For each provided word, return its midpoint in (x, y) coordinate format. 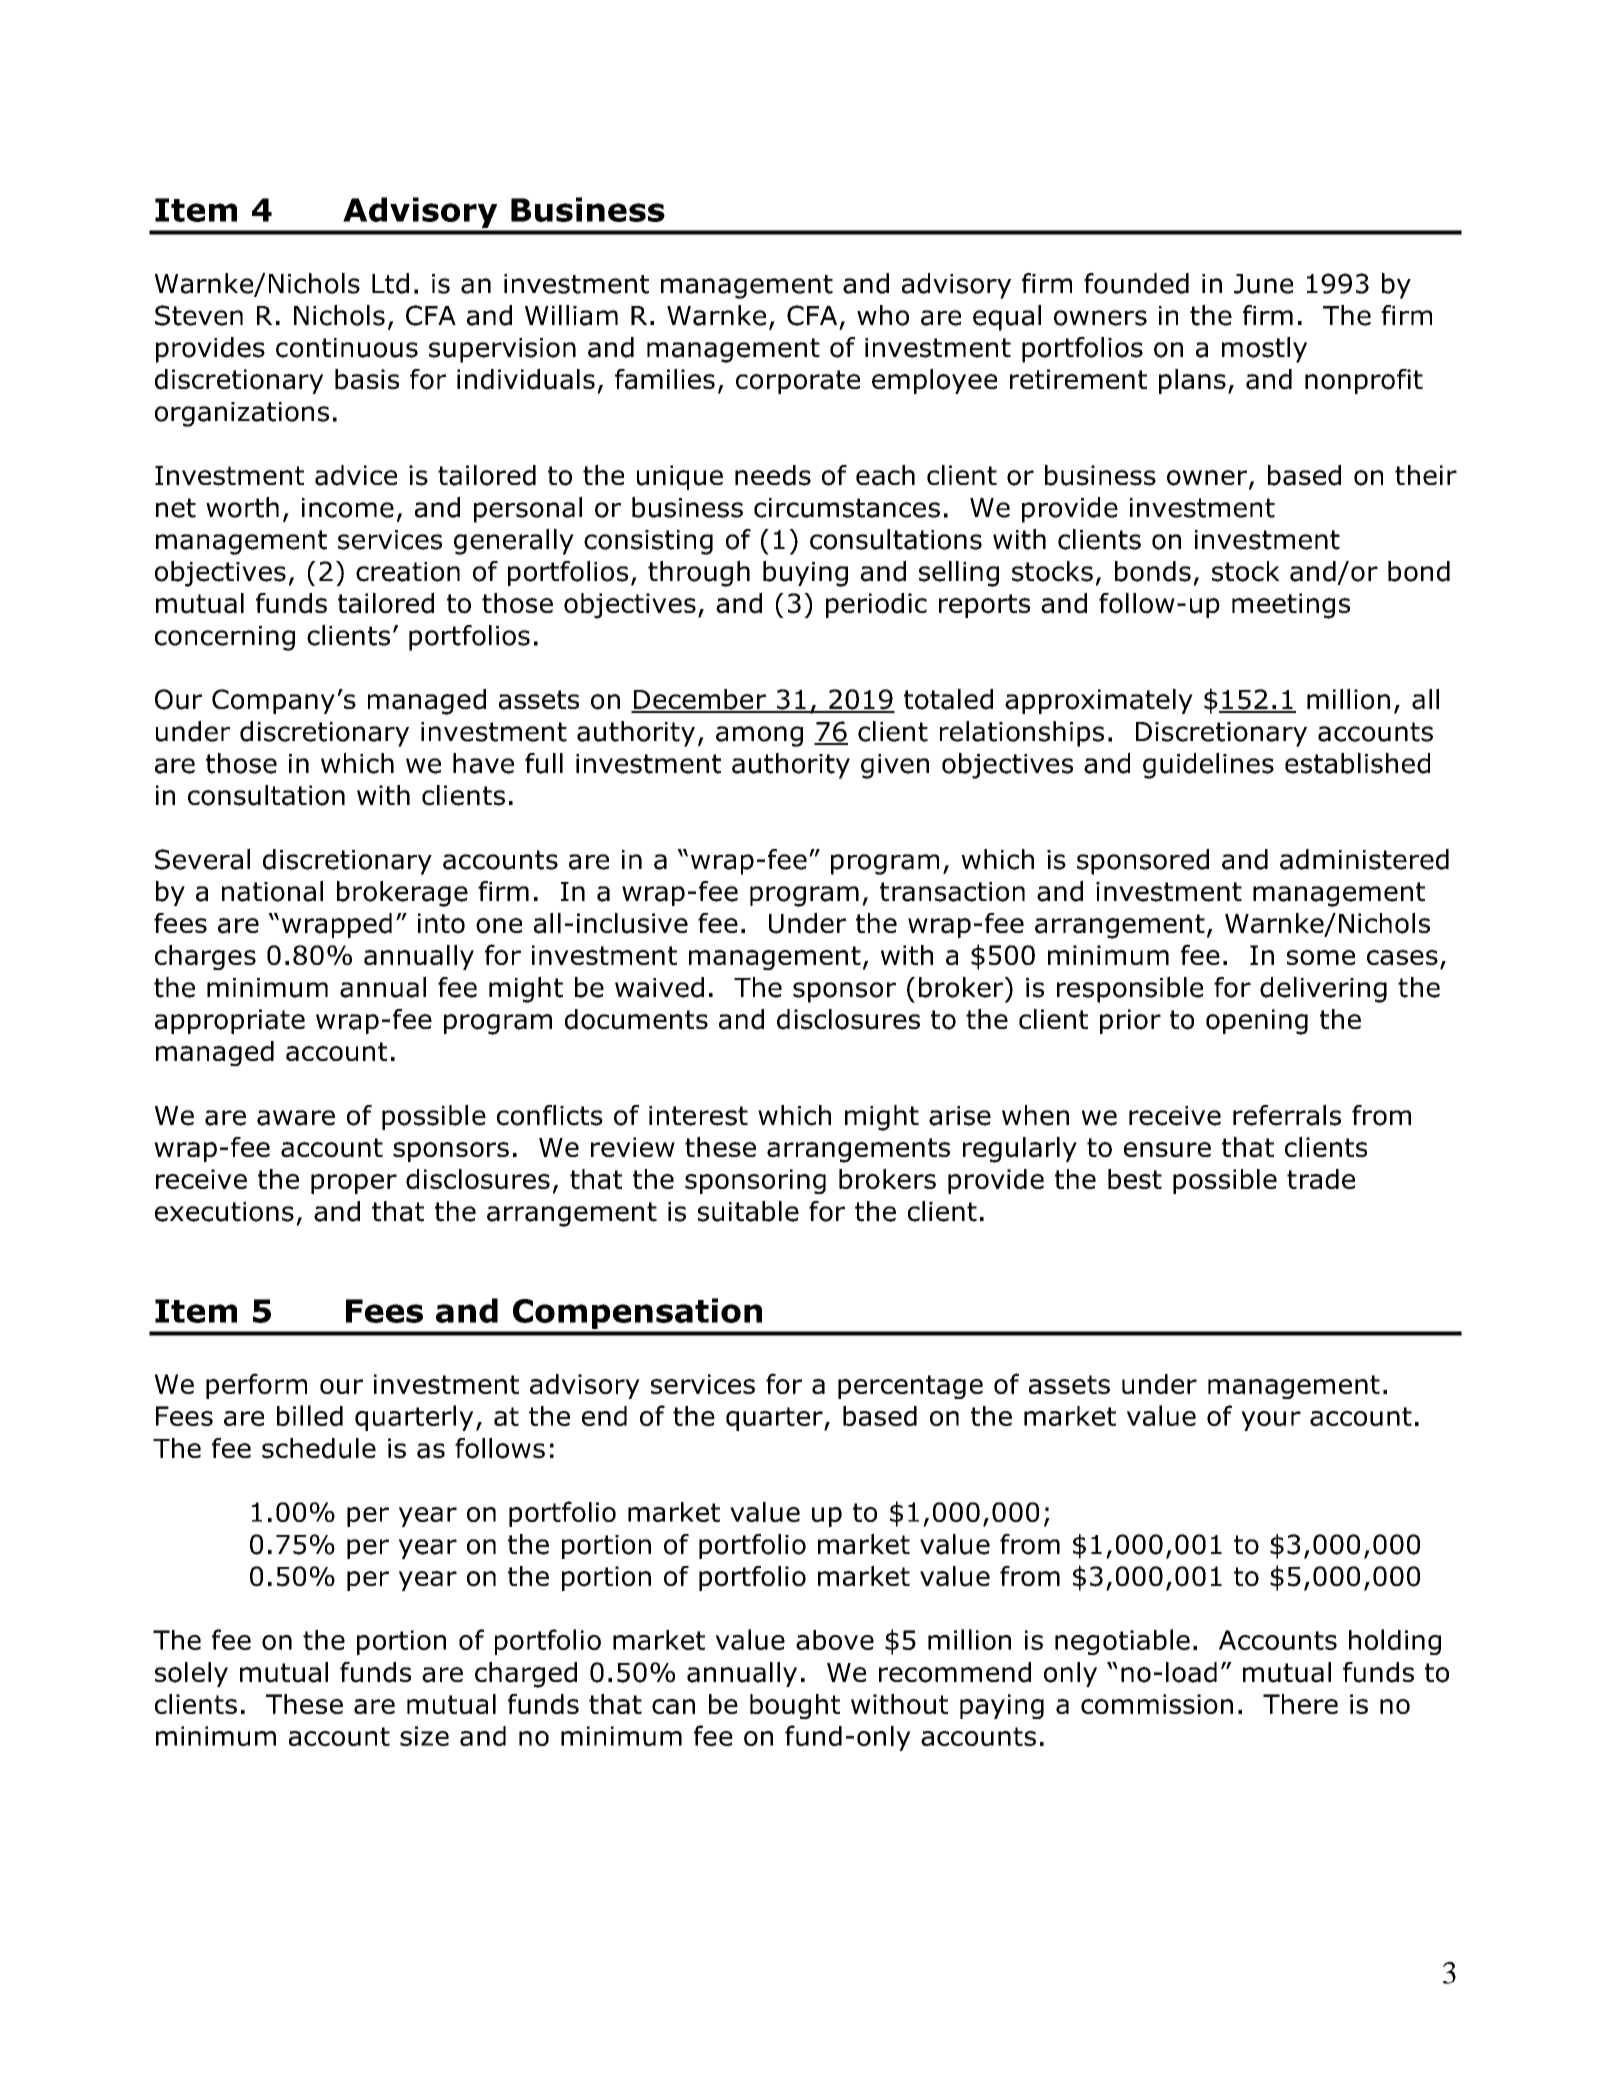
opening (1257, 1022)
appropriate (230, 1021)
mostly (1264, 350)
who (883, 315)
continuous (347, 348)
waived (659, 987)
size (424, 1736)
